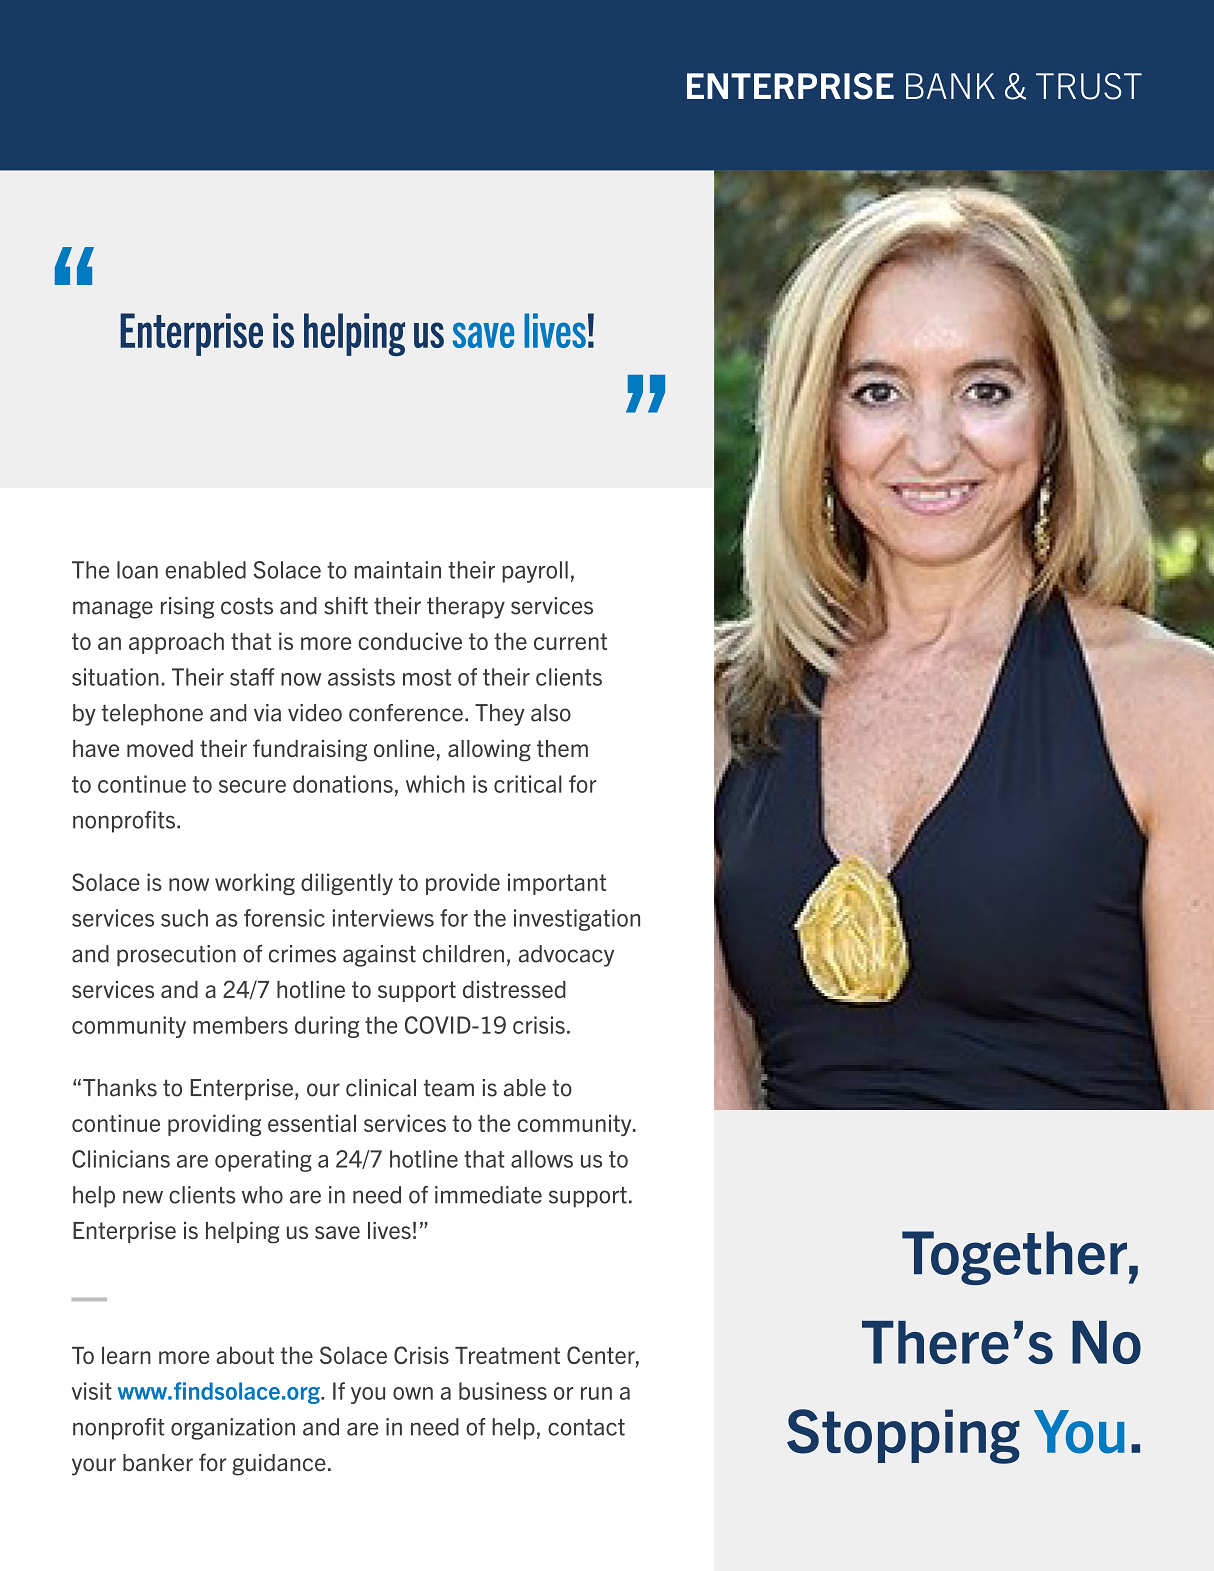 The width and height of the screenshot is (1214, 1571). What do you see at coordinates (187, 608) in the screenshot?
I see `rising` at bounding box center [187, 608].
